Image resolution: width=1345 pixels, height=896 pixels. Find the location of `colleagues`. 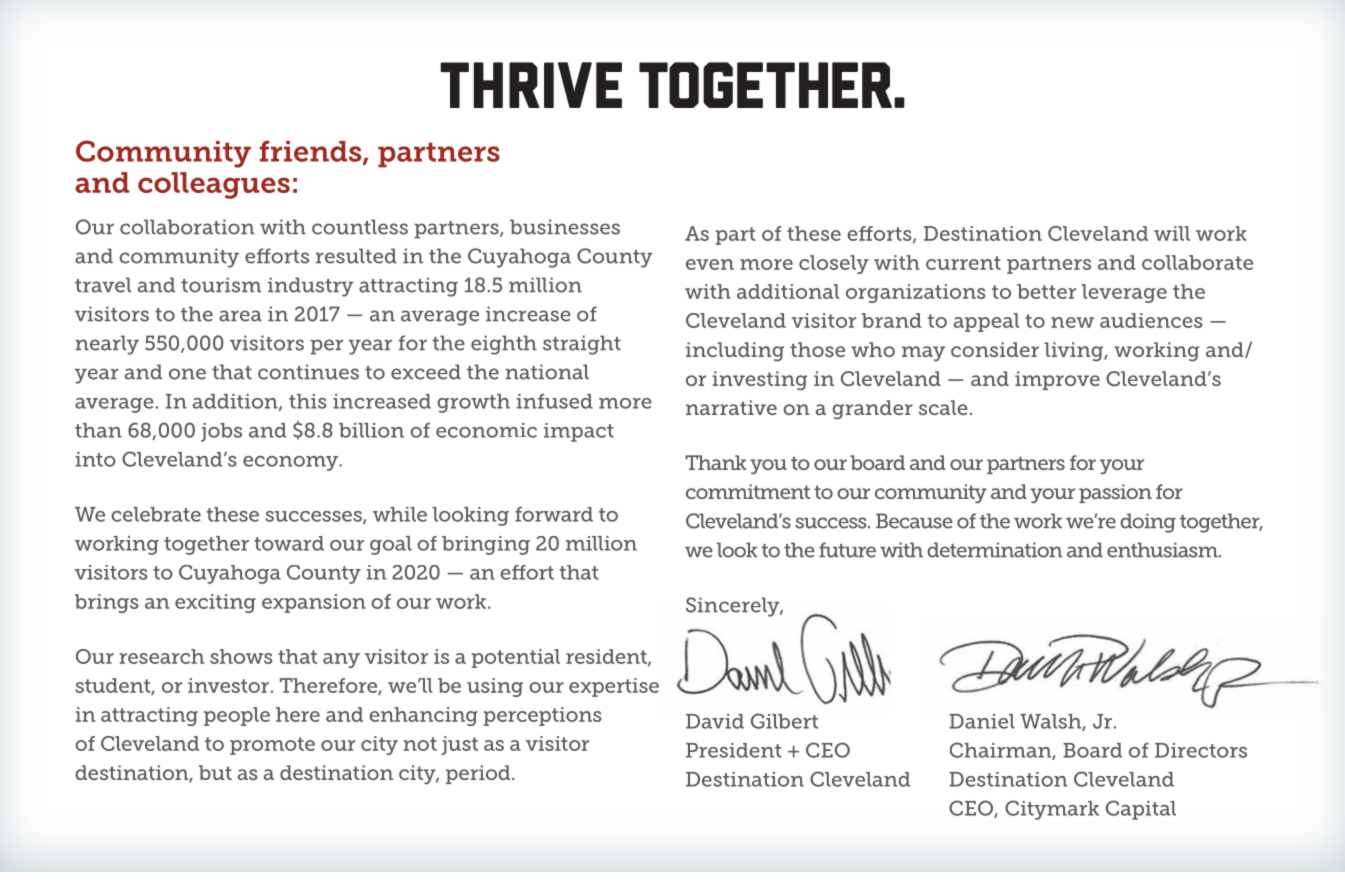

colleagues is located at coordinates (214, 185).
